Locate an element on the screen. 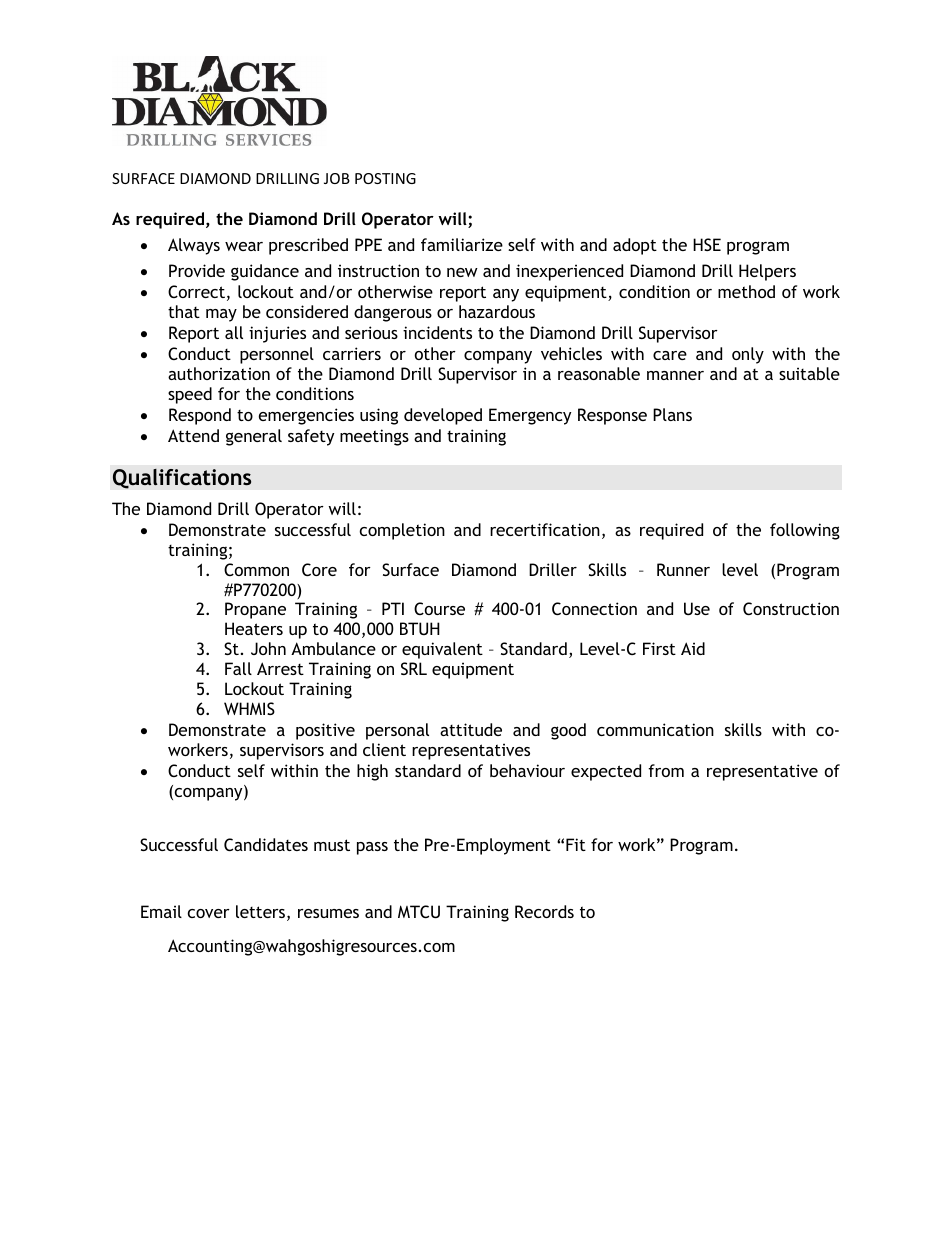  Runner is located at coordinates (683, 569).
